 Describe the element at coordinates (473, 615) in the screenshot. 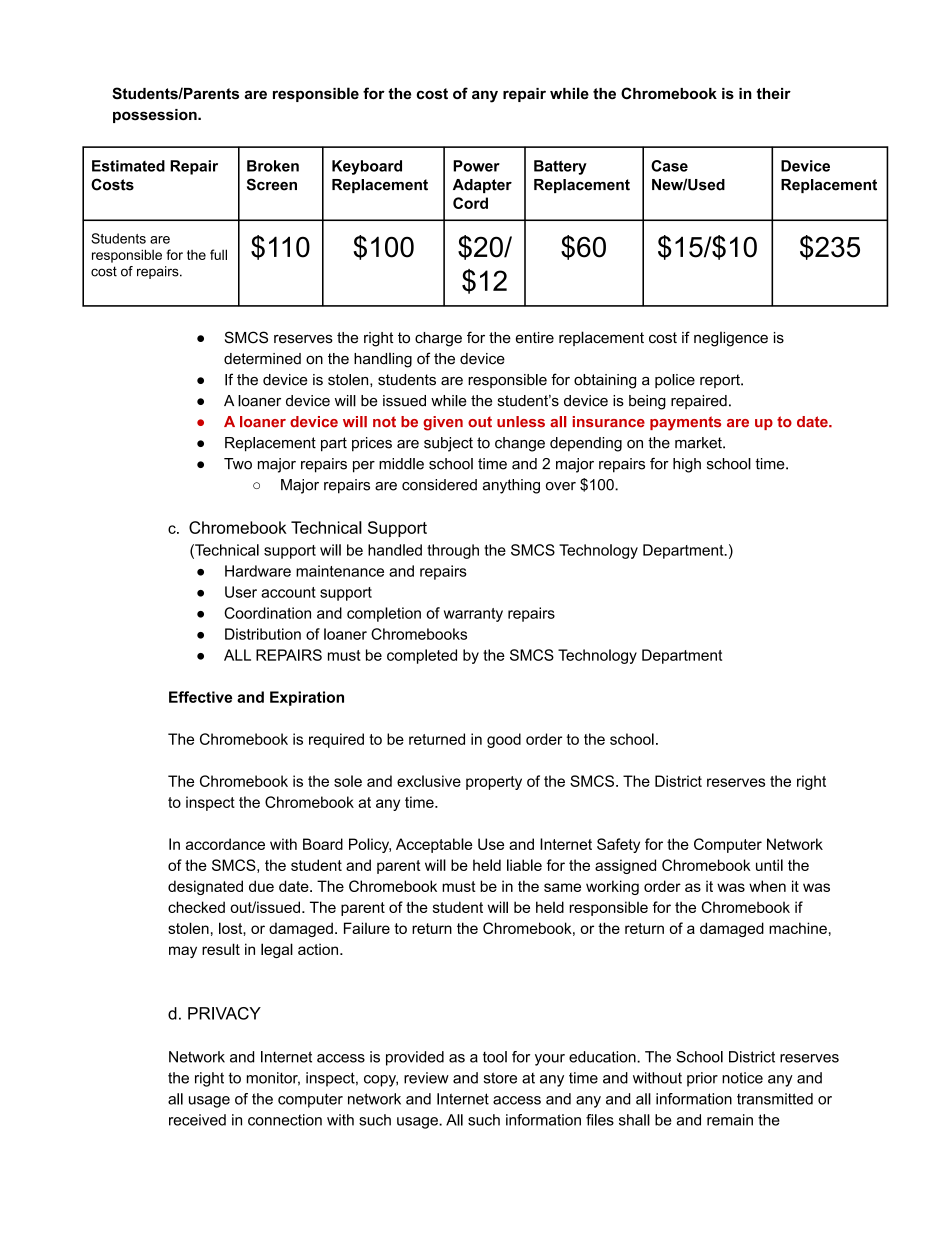

I see `warranty` at that location.
